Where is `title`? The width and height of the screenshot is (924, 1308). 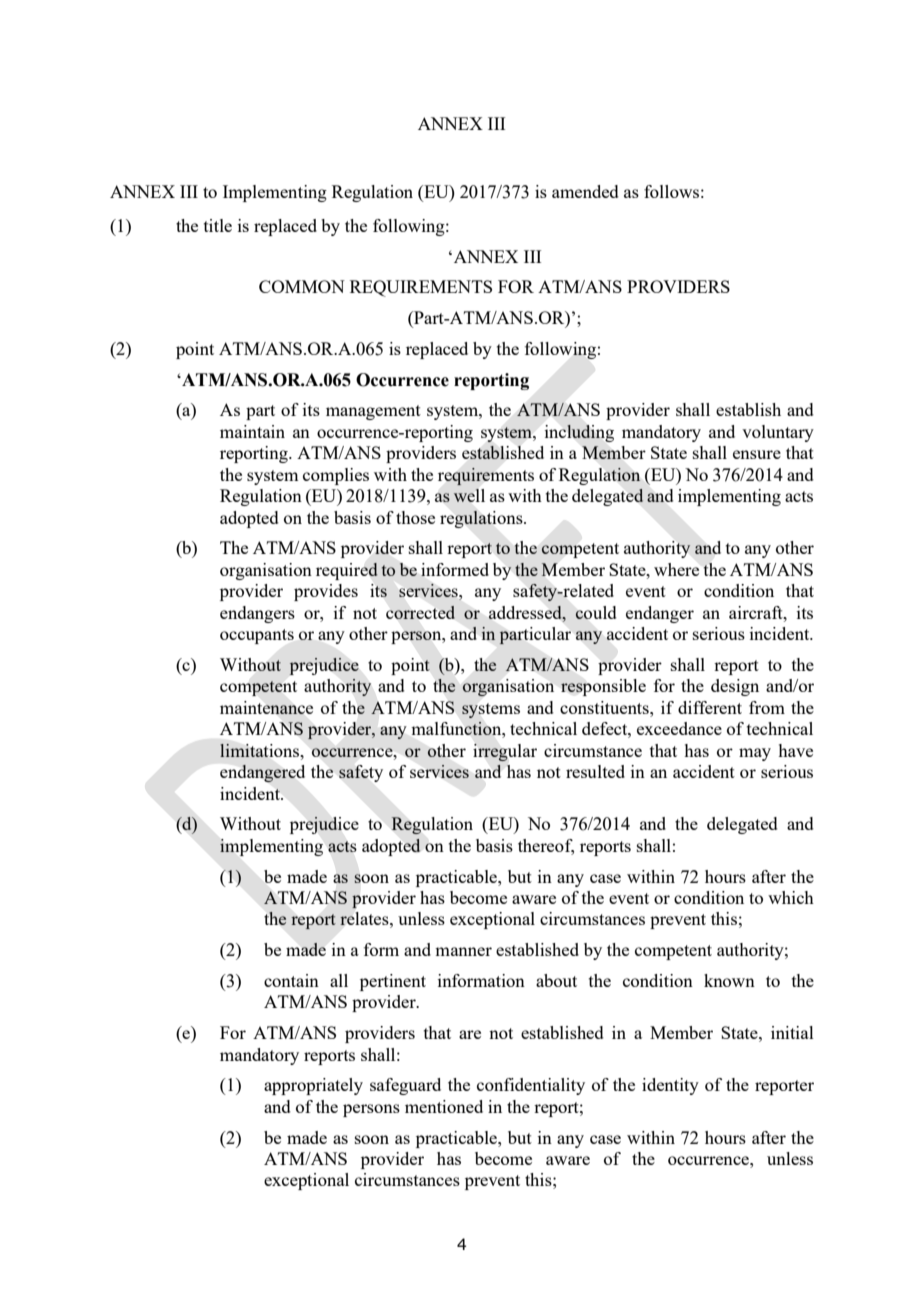 title is located at coordinates (218, 225).
